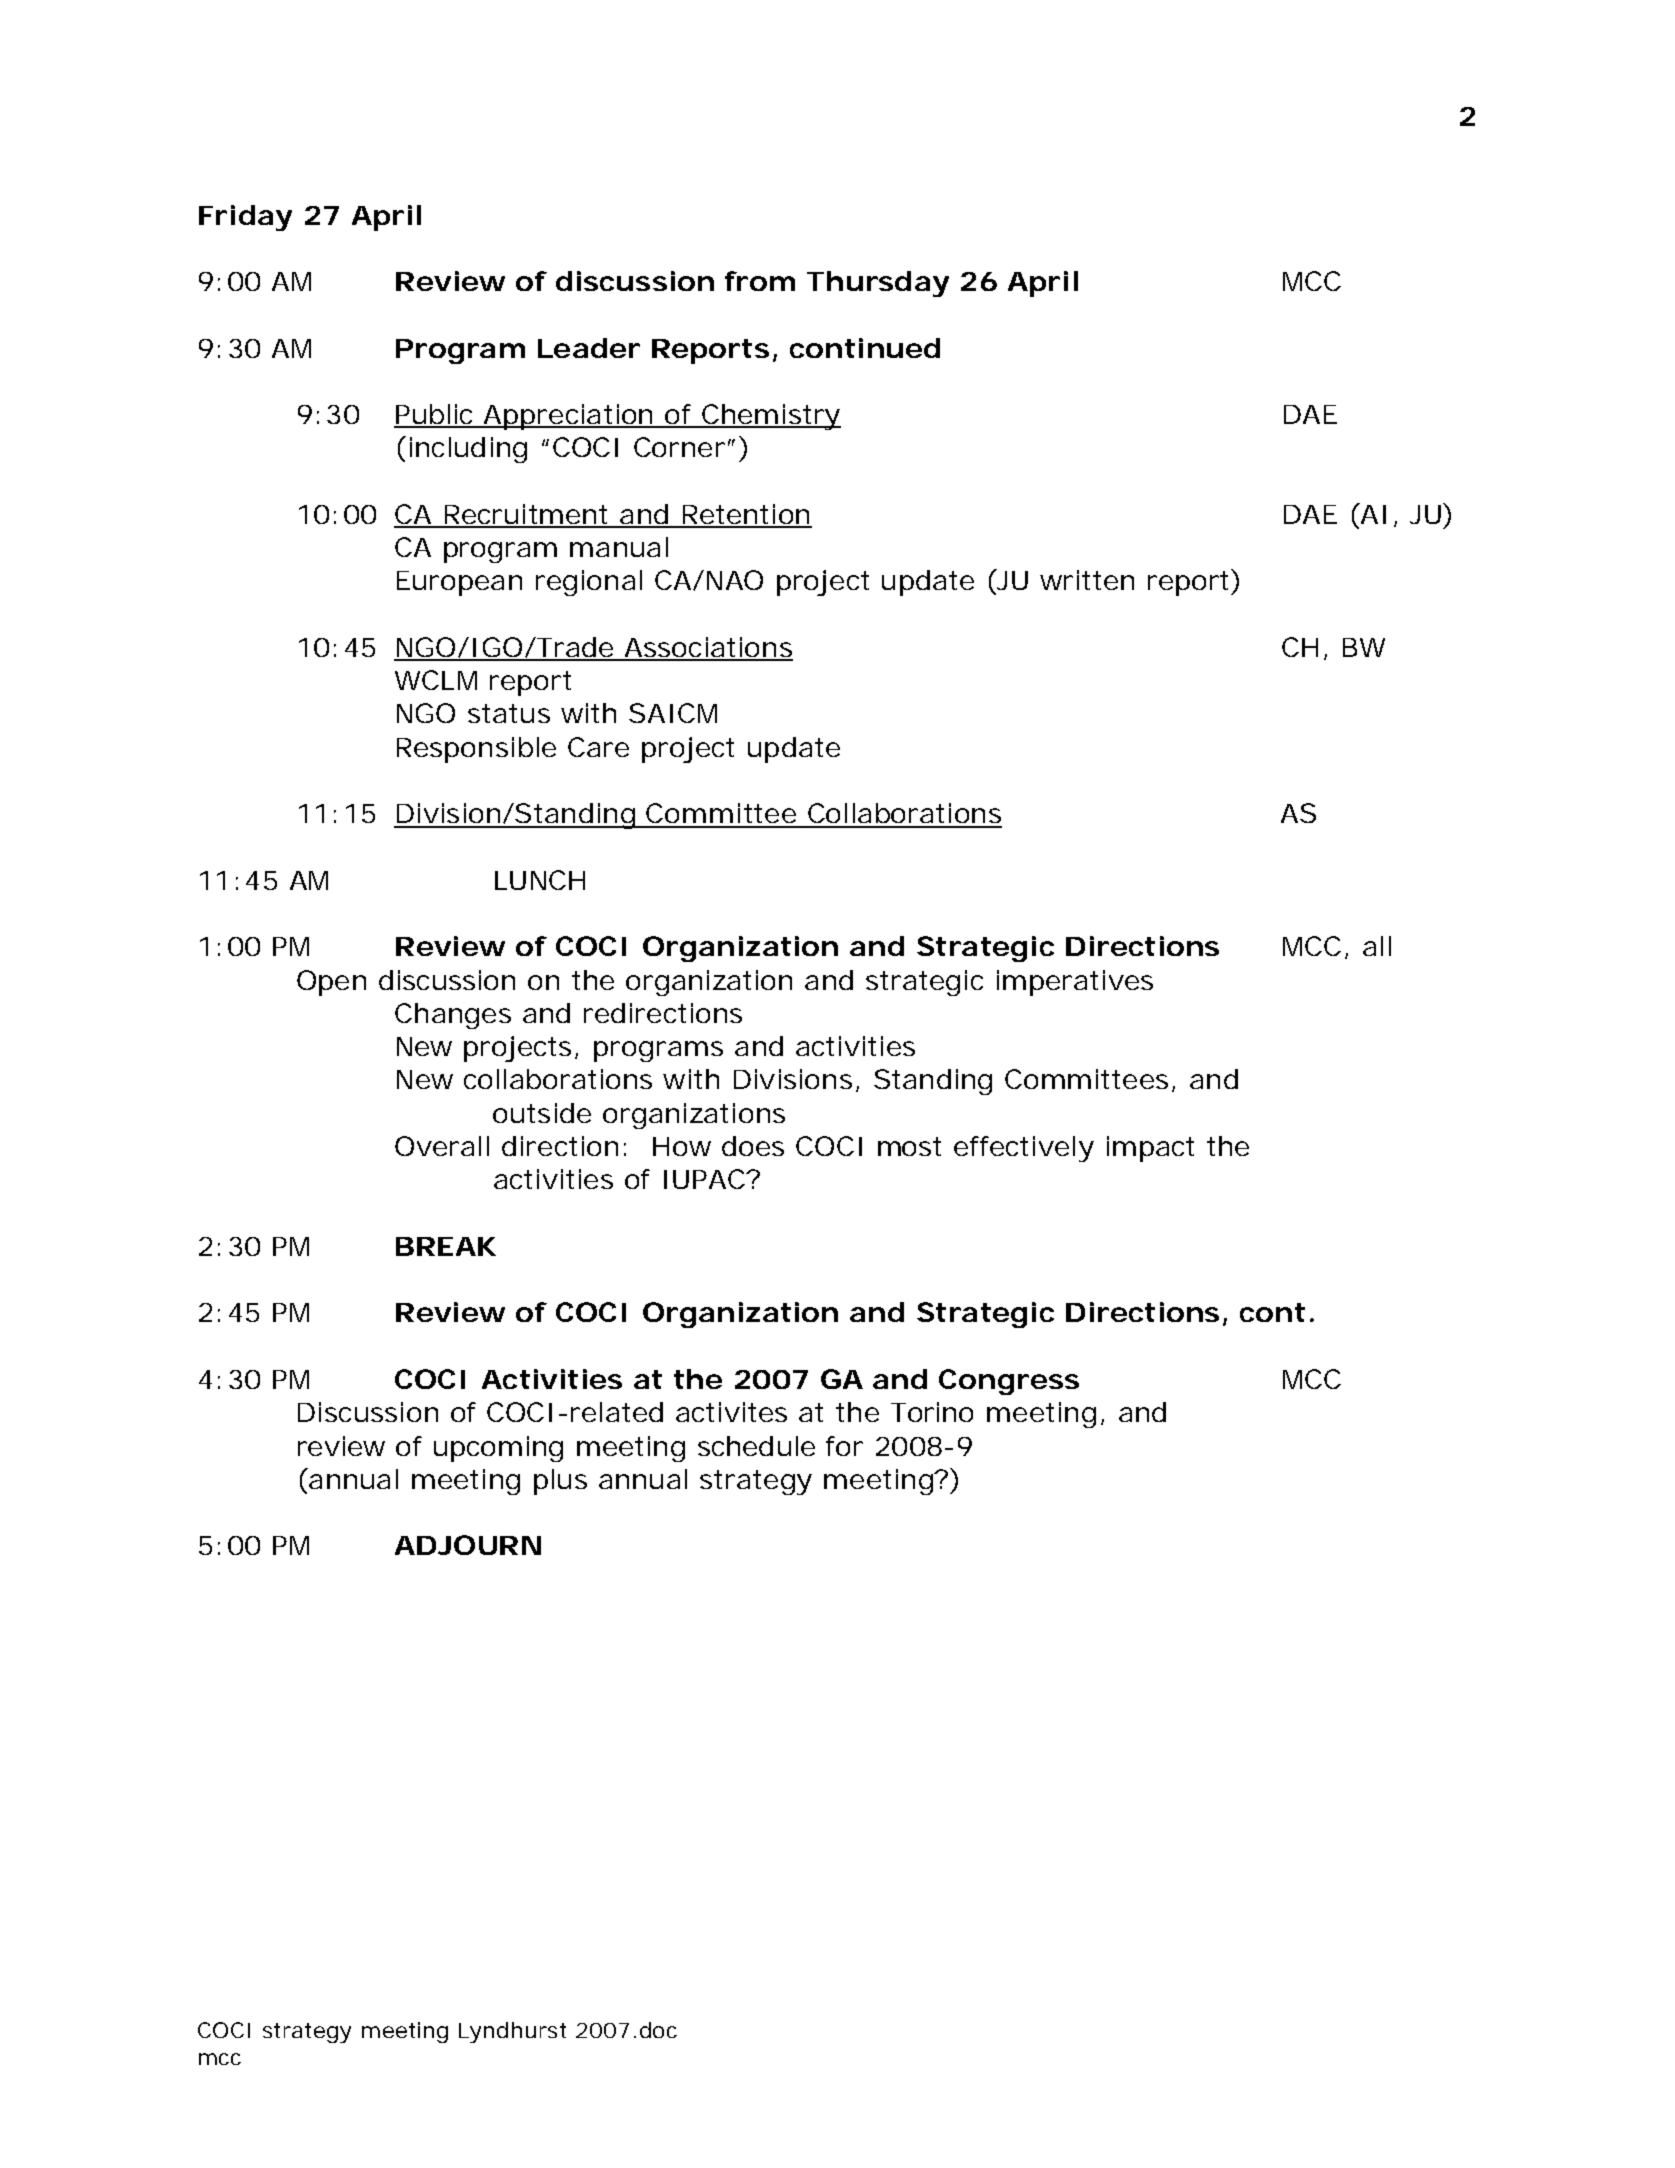  What do you see at coordinates (476, 750) in the screenshot?
I see `Responsible` at bounding box center [476, 750].
